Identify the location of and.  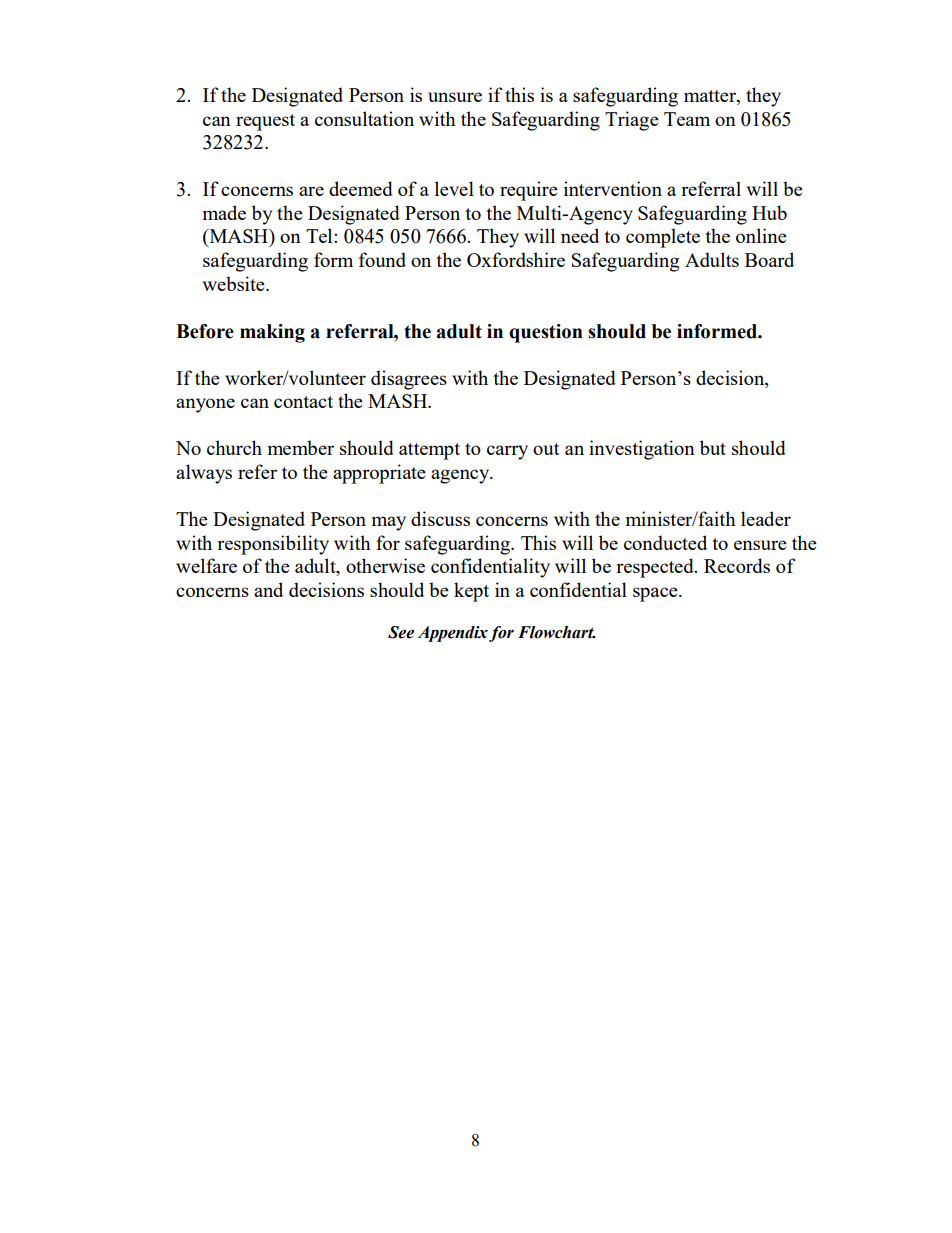
(268, 589).
